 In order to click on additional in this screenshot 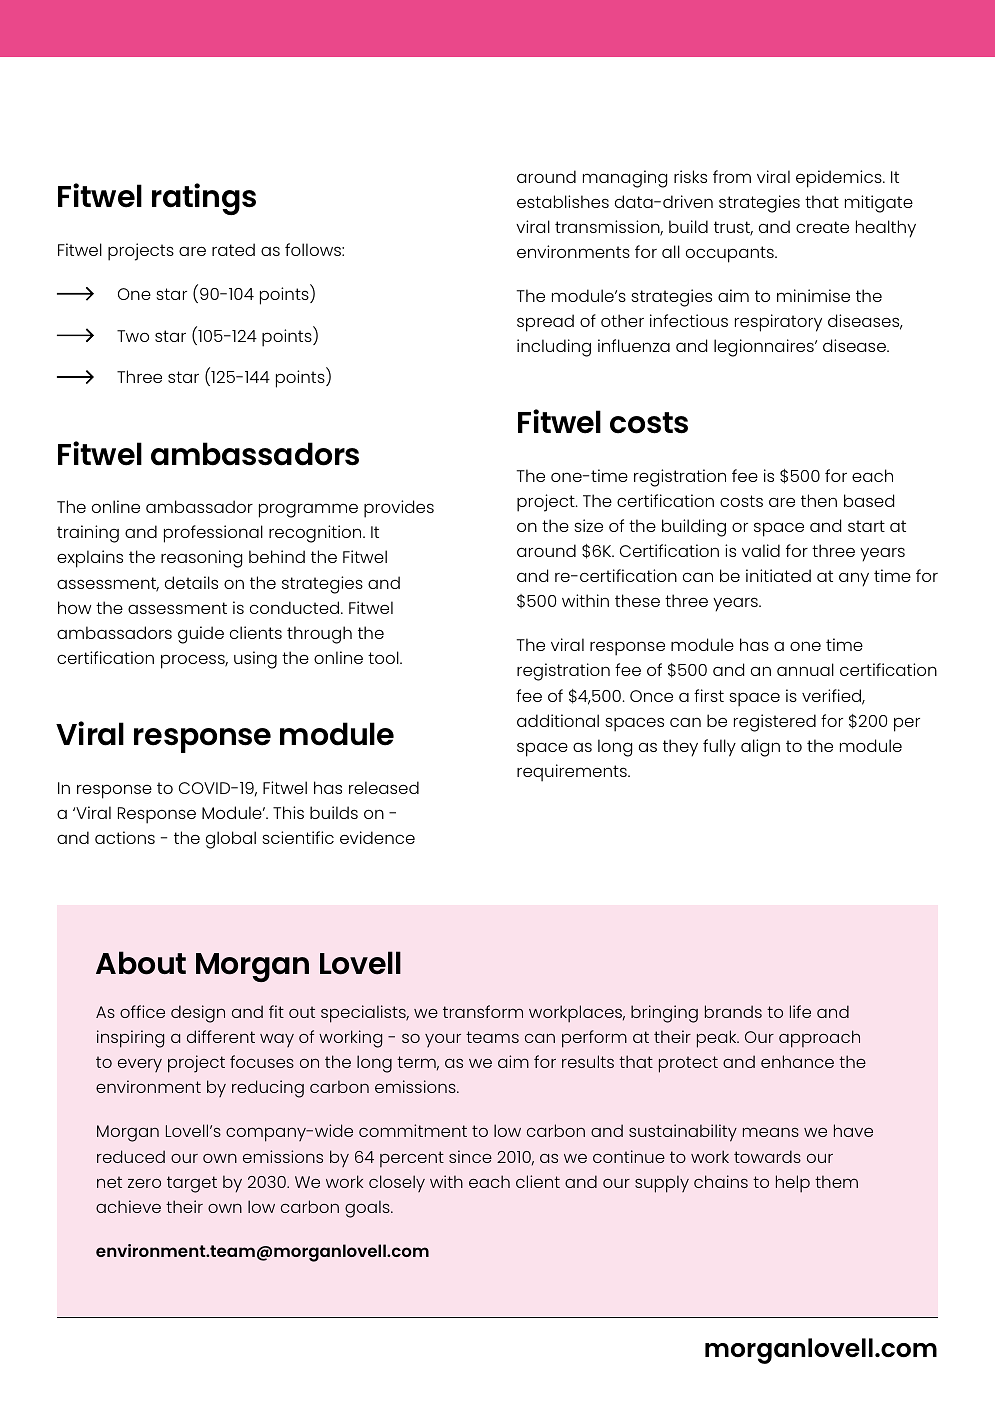, I will do `click(558, 720)`.
